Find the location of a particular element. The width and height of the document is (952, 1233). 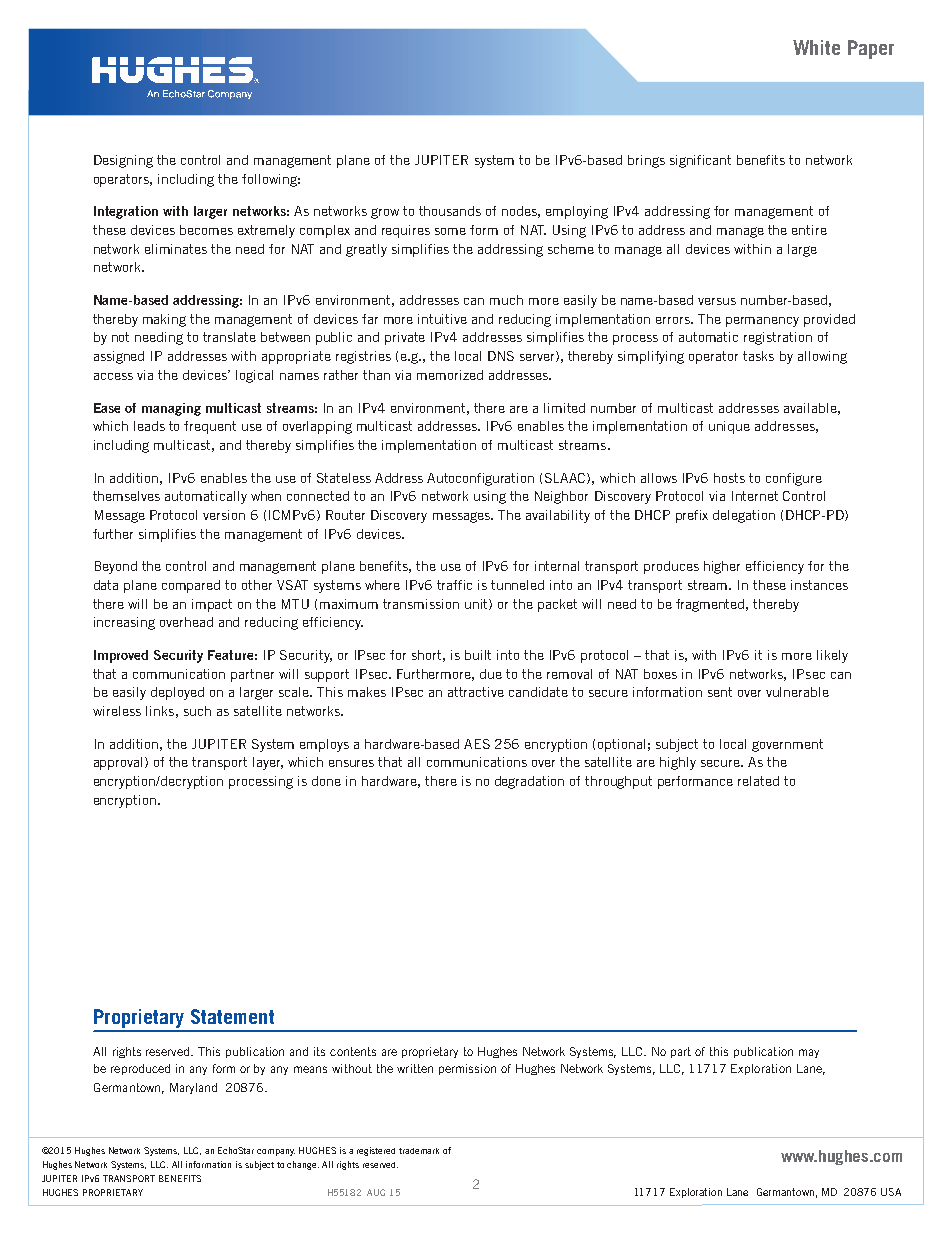

may is located at coordinates (809, 1053).
